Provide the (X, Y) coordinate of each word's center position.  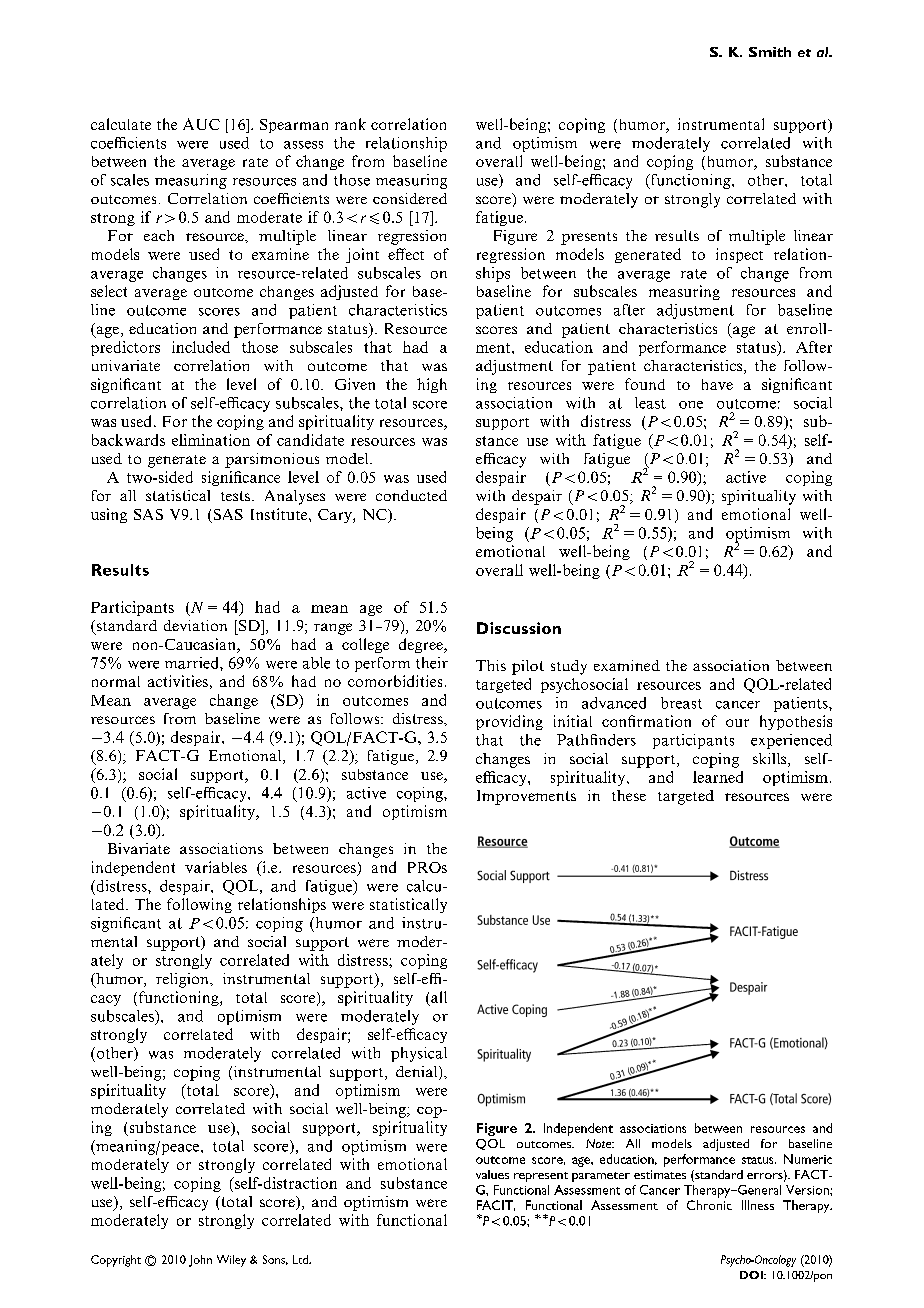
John (200, 1261)
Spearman (294, 126)
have (717, 384)
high (432, 385)
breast (681, 703)
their (432, 663)
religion (183, 980)
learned (718, 777)
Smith (770, 52)
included (201, 347)
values (492, 1174)
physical (419, 1054)
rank (350, 124)
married (193, 663)
